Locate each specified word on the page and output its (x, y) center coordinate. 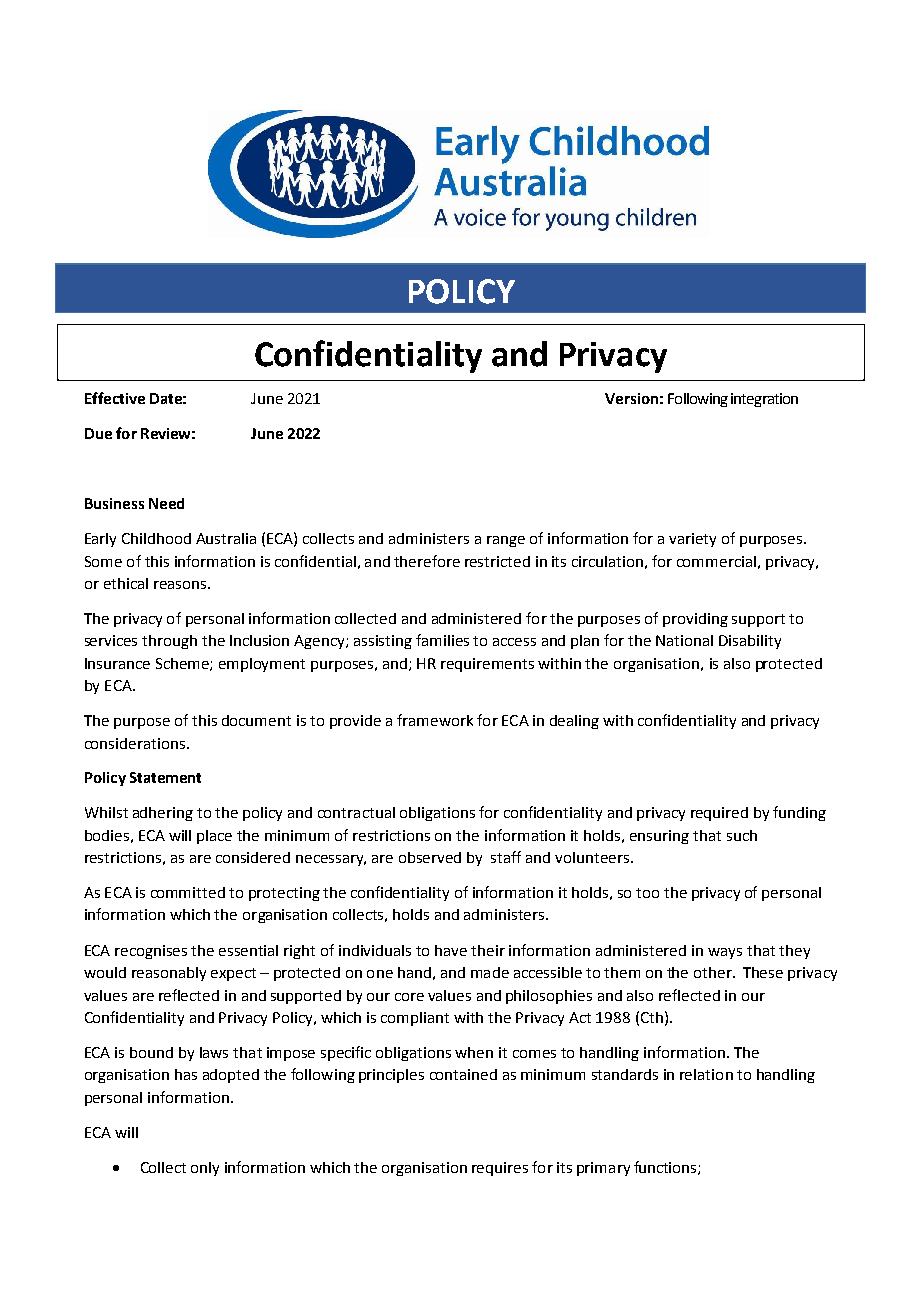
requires (500, 1169)
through (169, 642)
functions (666, 1168)
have (451, 950)
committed (188, 892)
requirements (487, 665)
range (506, 541)
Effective (115, 398)
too (647, 893)
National (684, 640)
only (205, 1169)
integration (764, 400)
